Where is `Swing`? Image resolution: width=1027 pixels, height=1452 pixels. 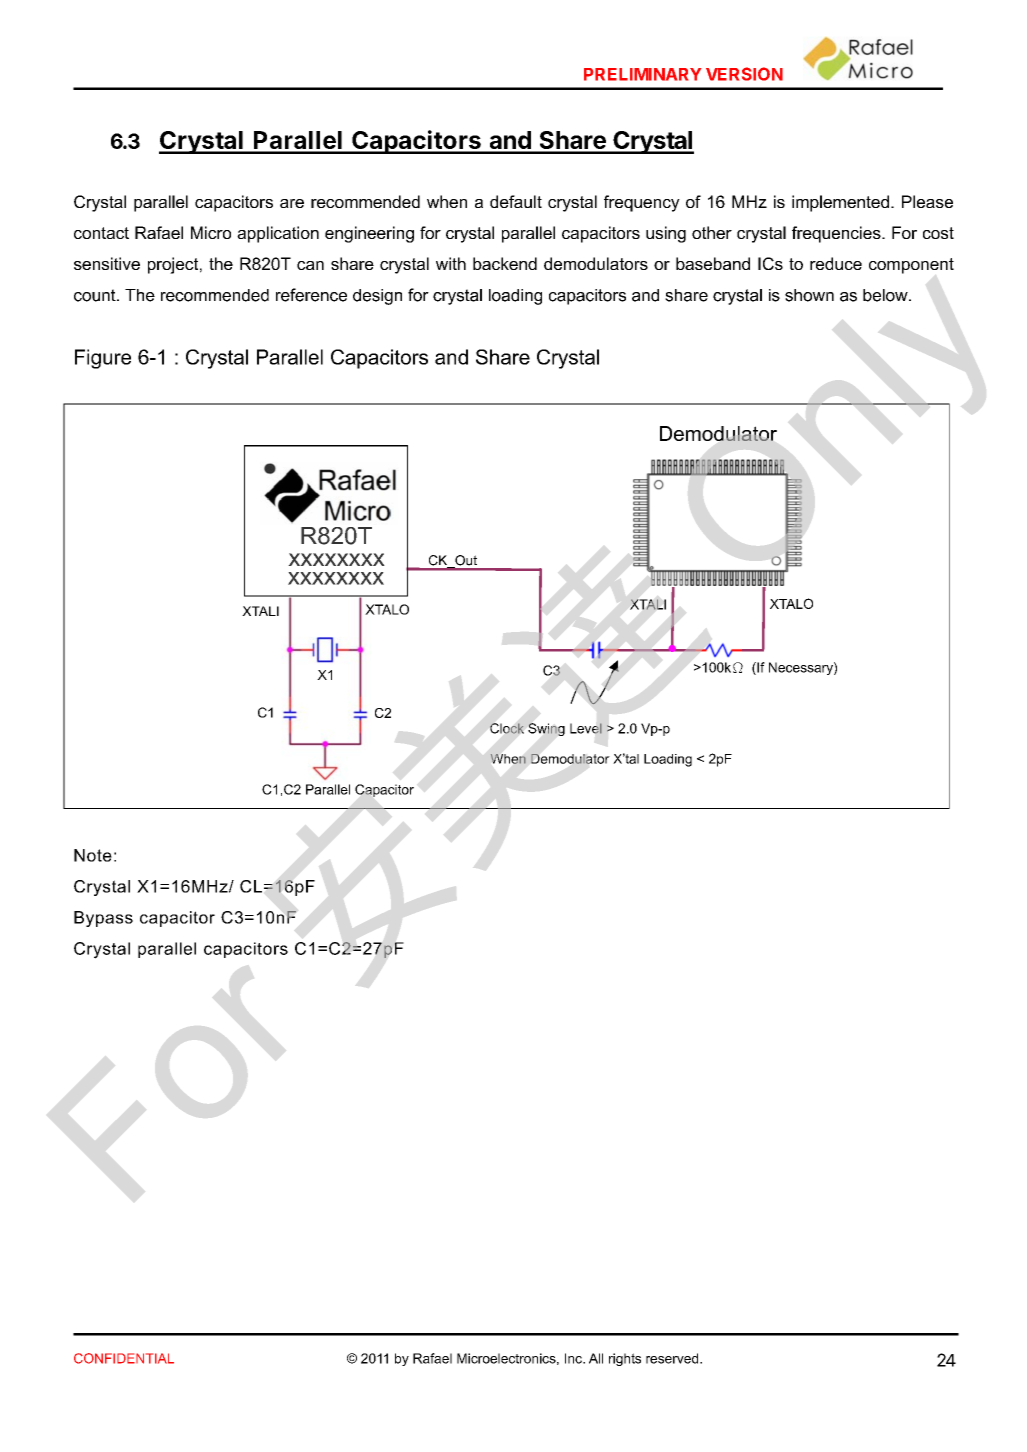 Swing is located at coordinates (546, 729).
